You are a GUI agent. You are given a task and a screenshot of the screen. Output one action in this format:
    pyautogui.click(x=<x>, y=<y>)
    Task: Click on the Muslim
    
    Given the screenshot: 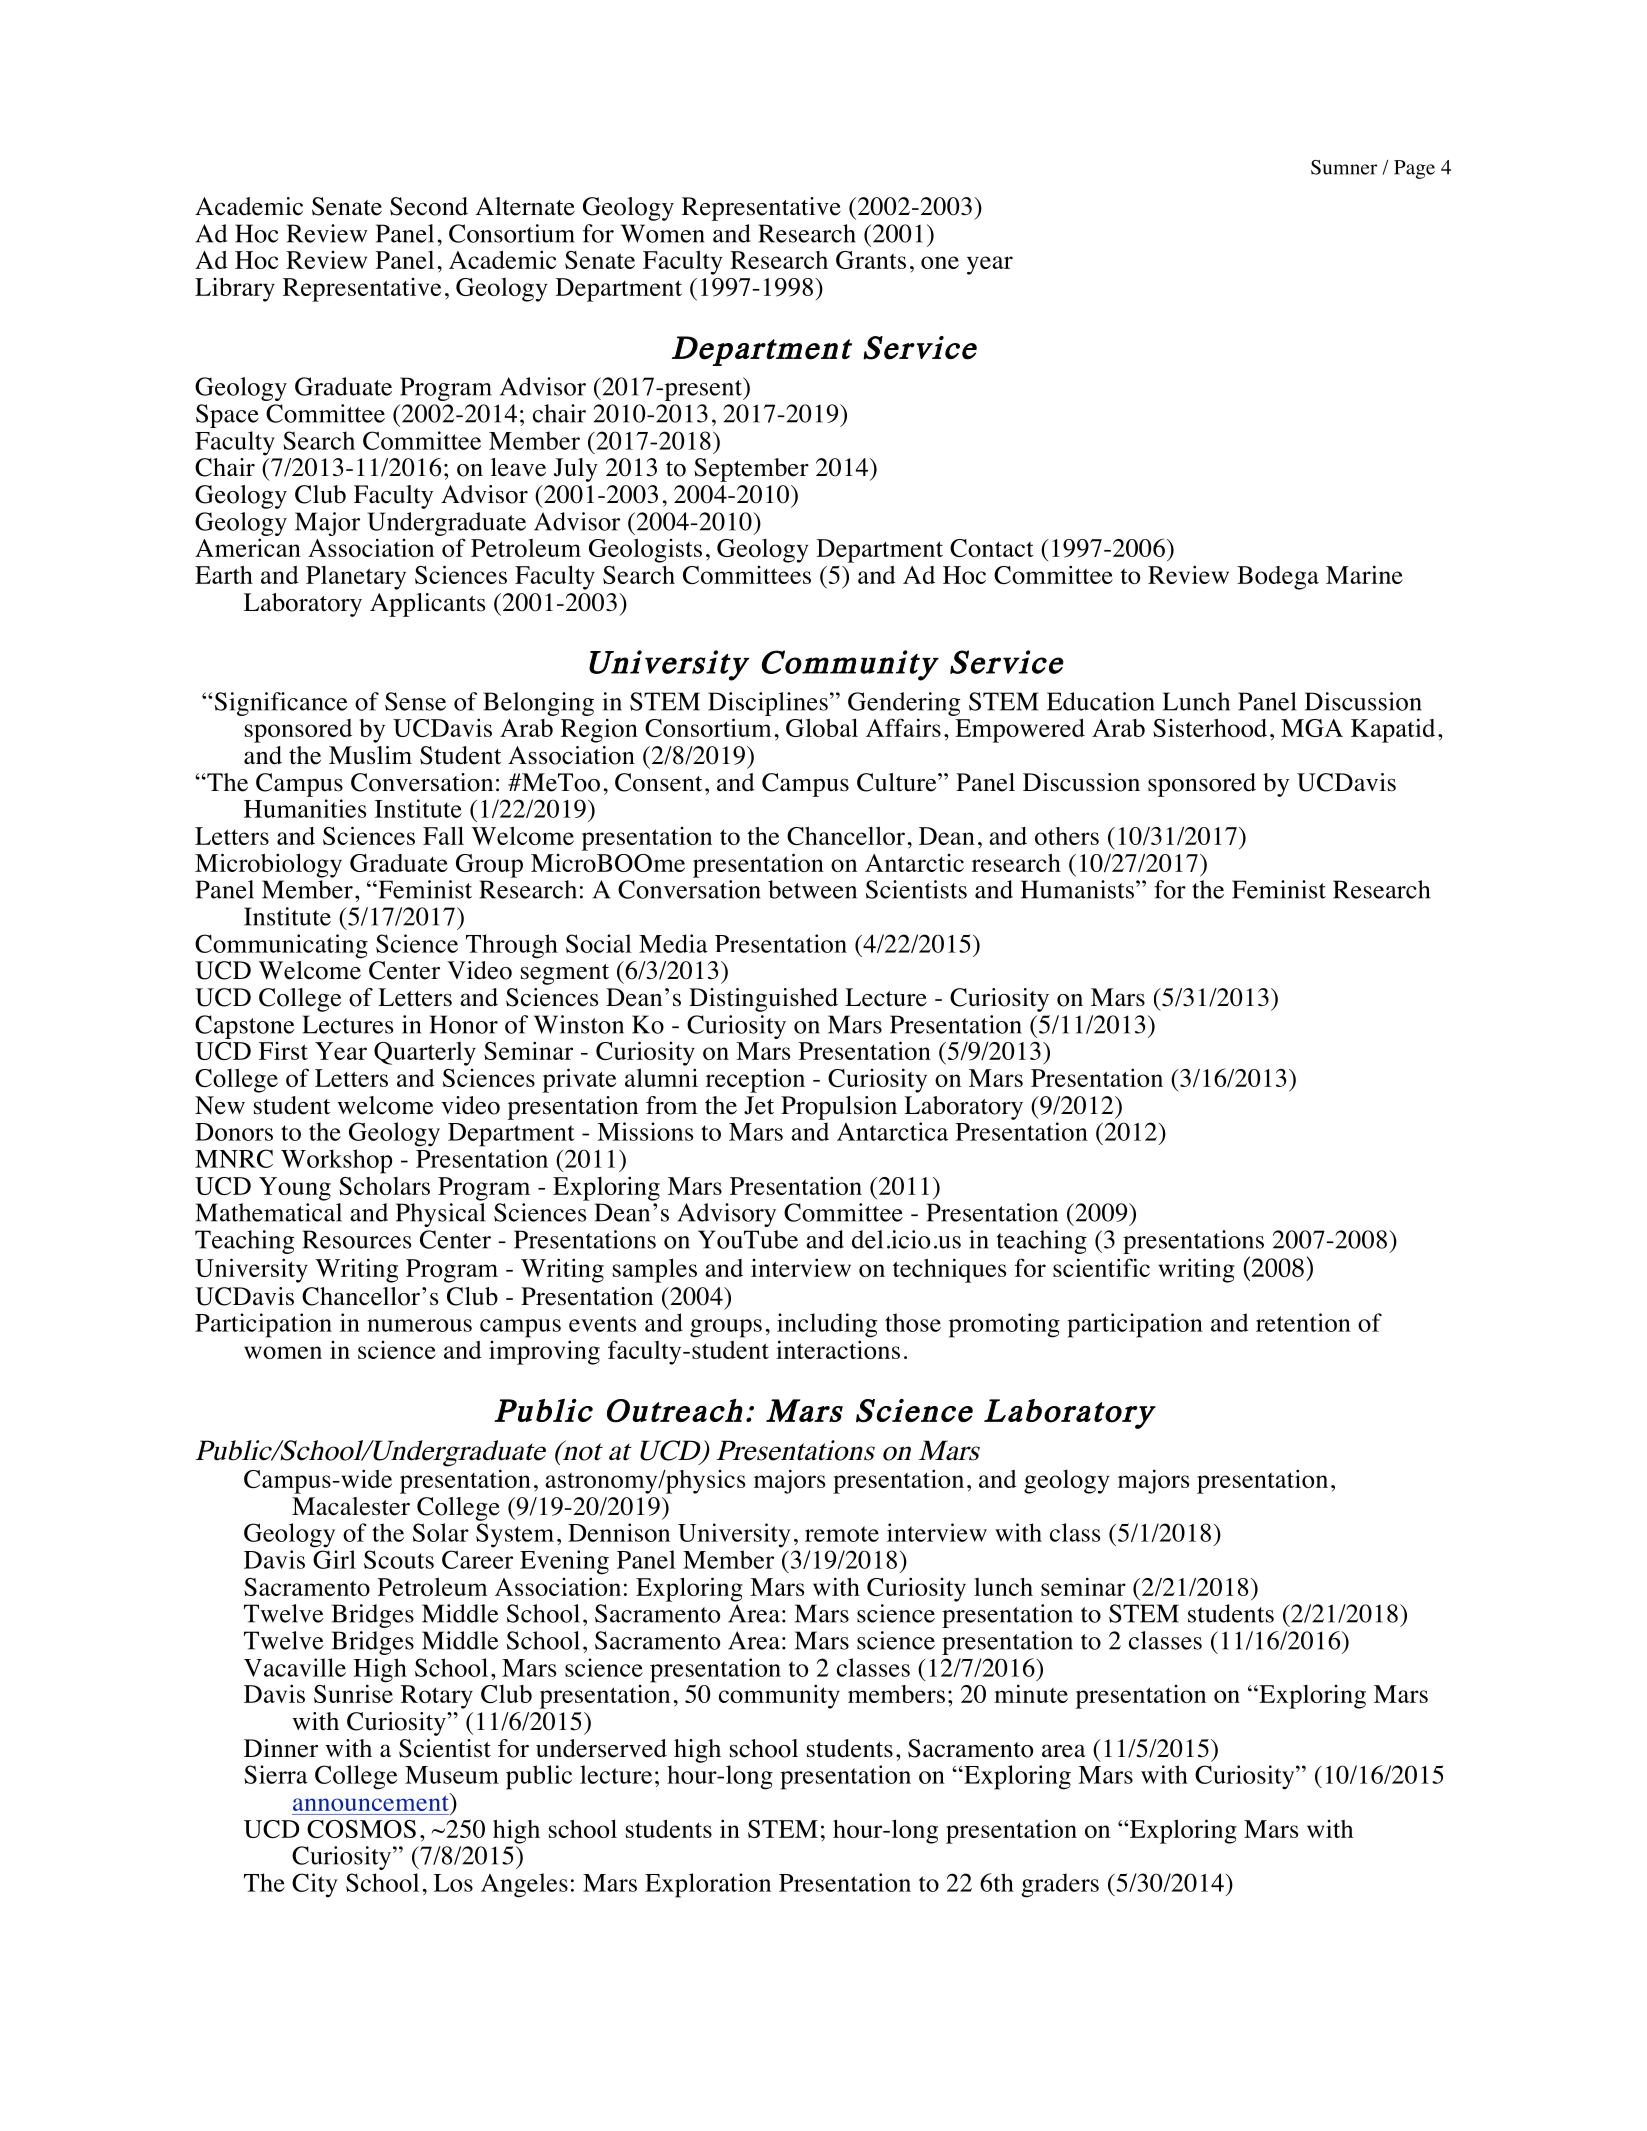 What is the action you would take?
    pyautogui.click(x=370, y=755)
